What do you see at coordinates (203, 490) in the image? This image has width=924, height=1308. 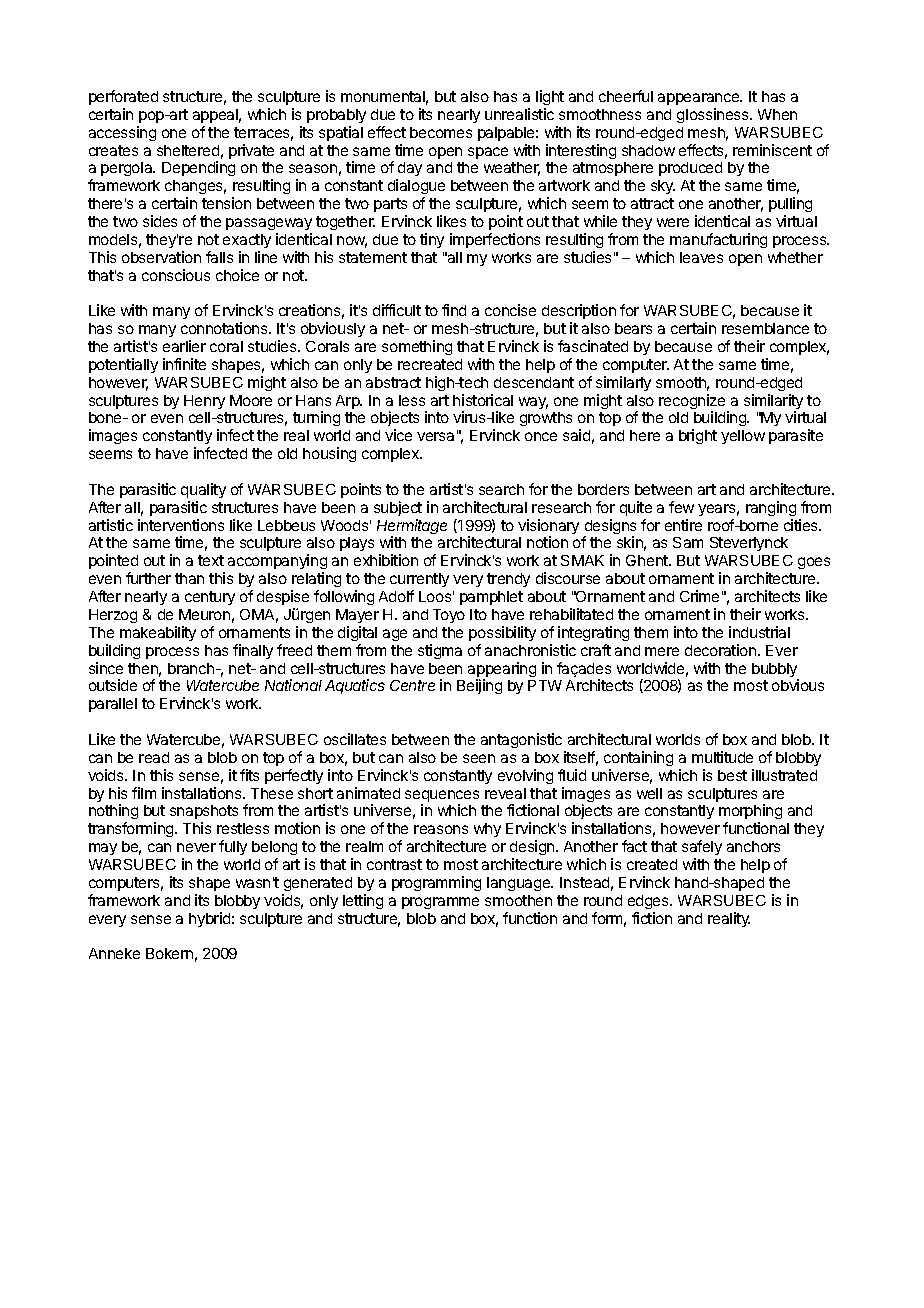 I see `quality` at bounding box center [203, 490].
